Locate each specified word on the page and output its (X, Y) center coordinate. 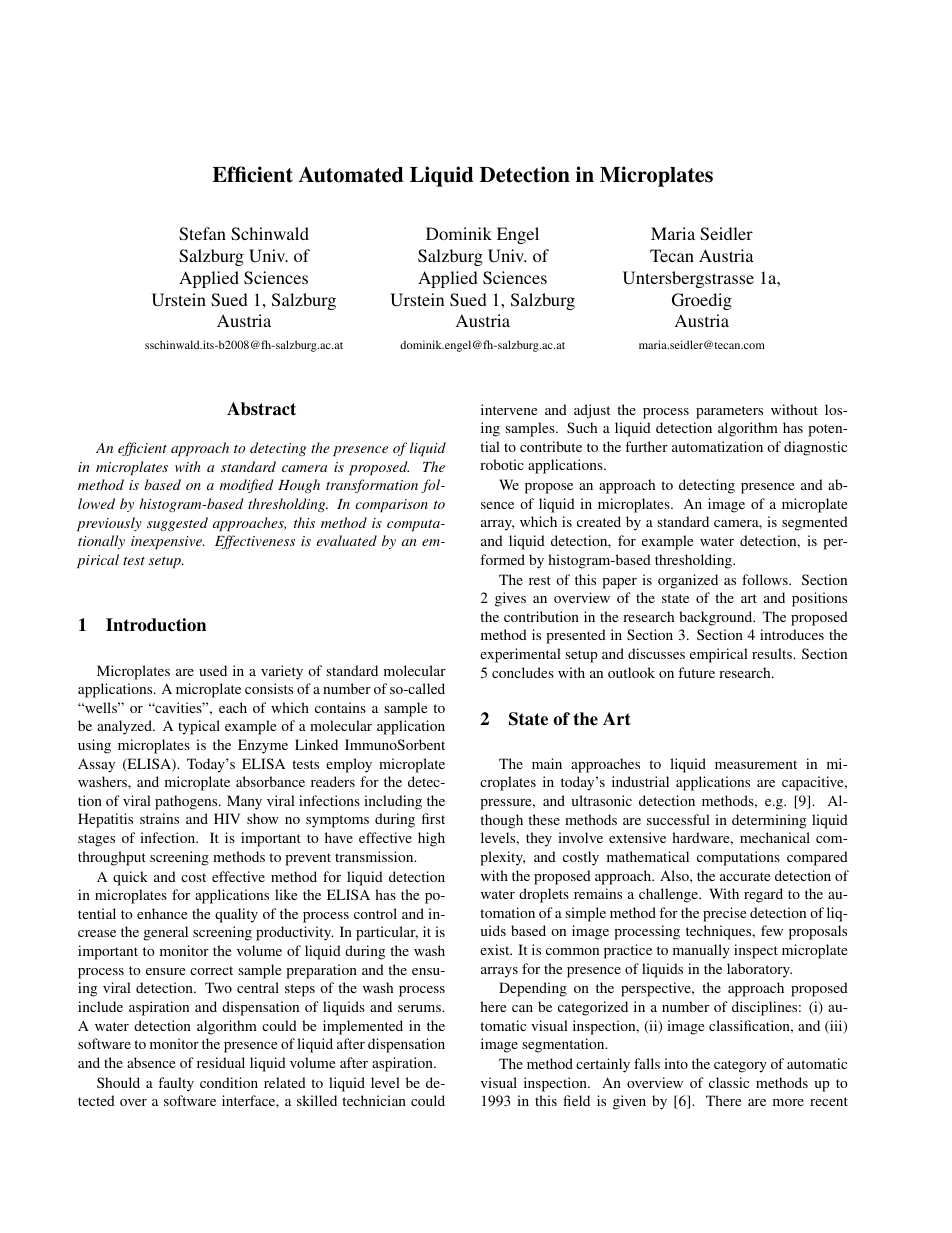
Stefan (202, 234)
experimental (520, 655)
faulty (176, 1084)
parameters (729, 412)
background (717, 618)
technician (374, 1100)
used (213, 670)
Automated (351, 174)
